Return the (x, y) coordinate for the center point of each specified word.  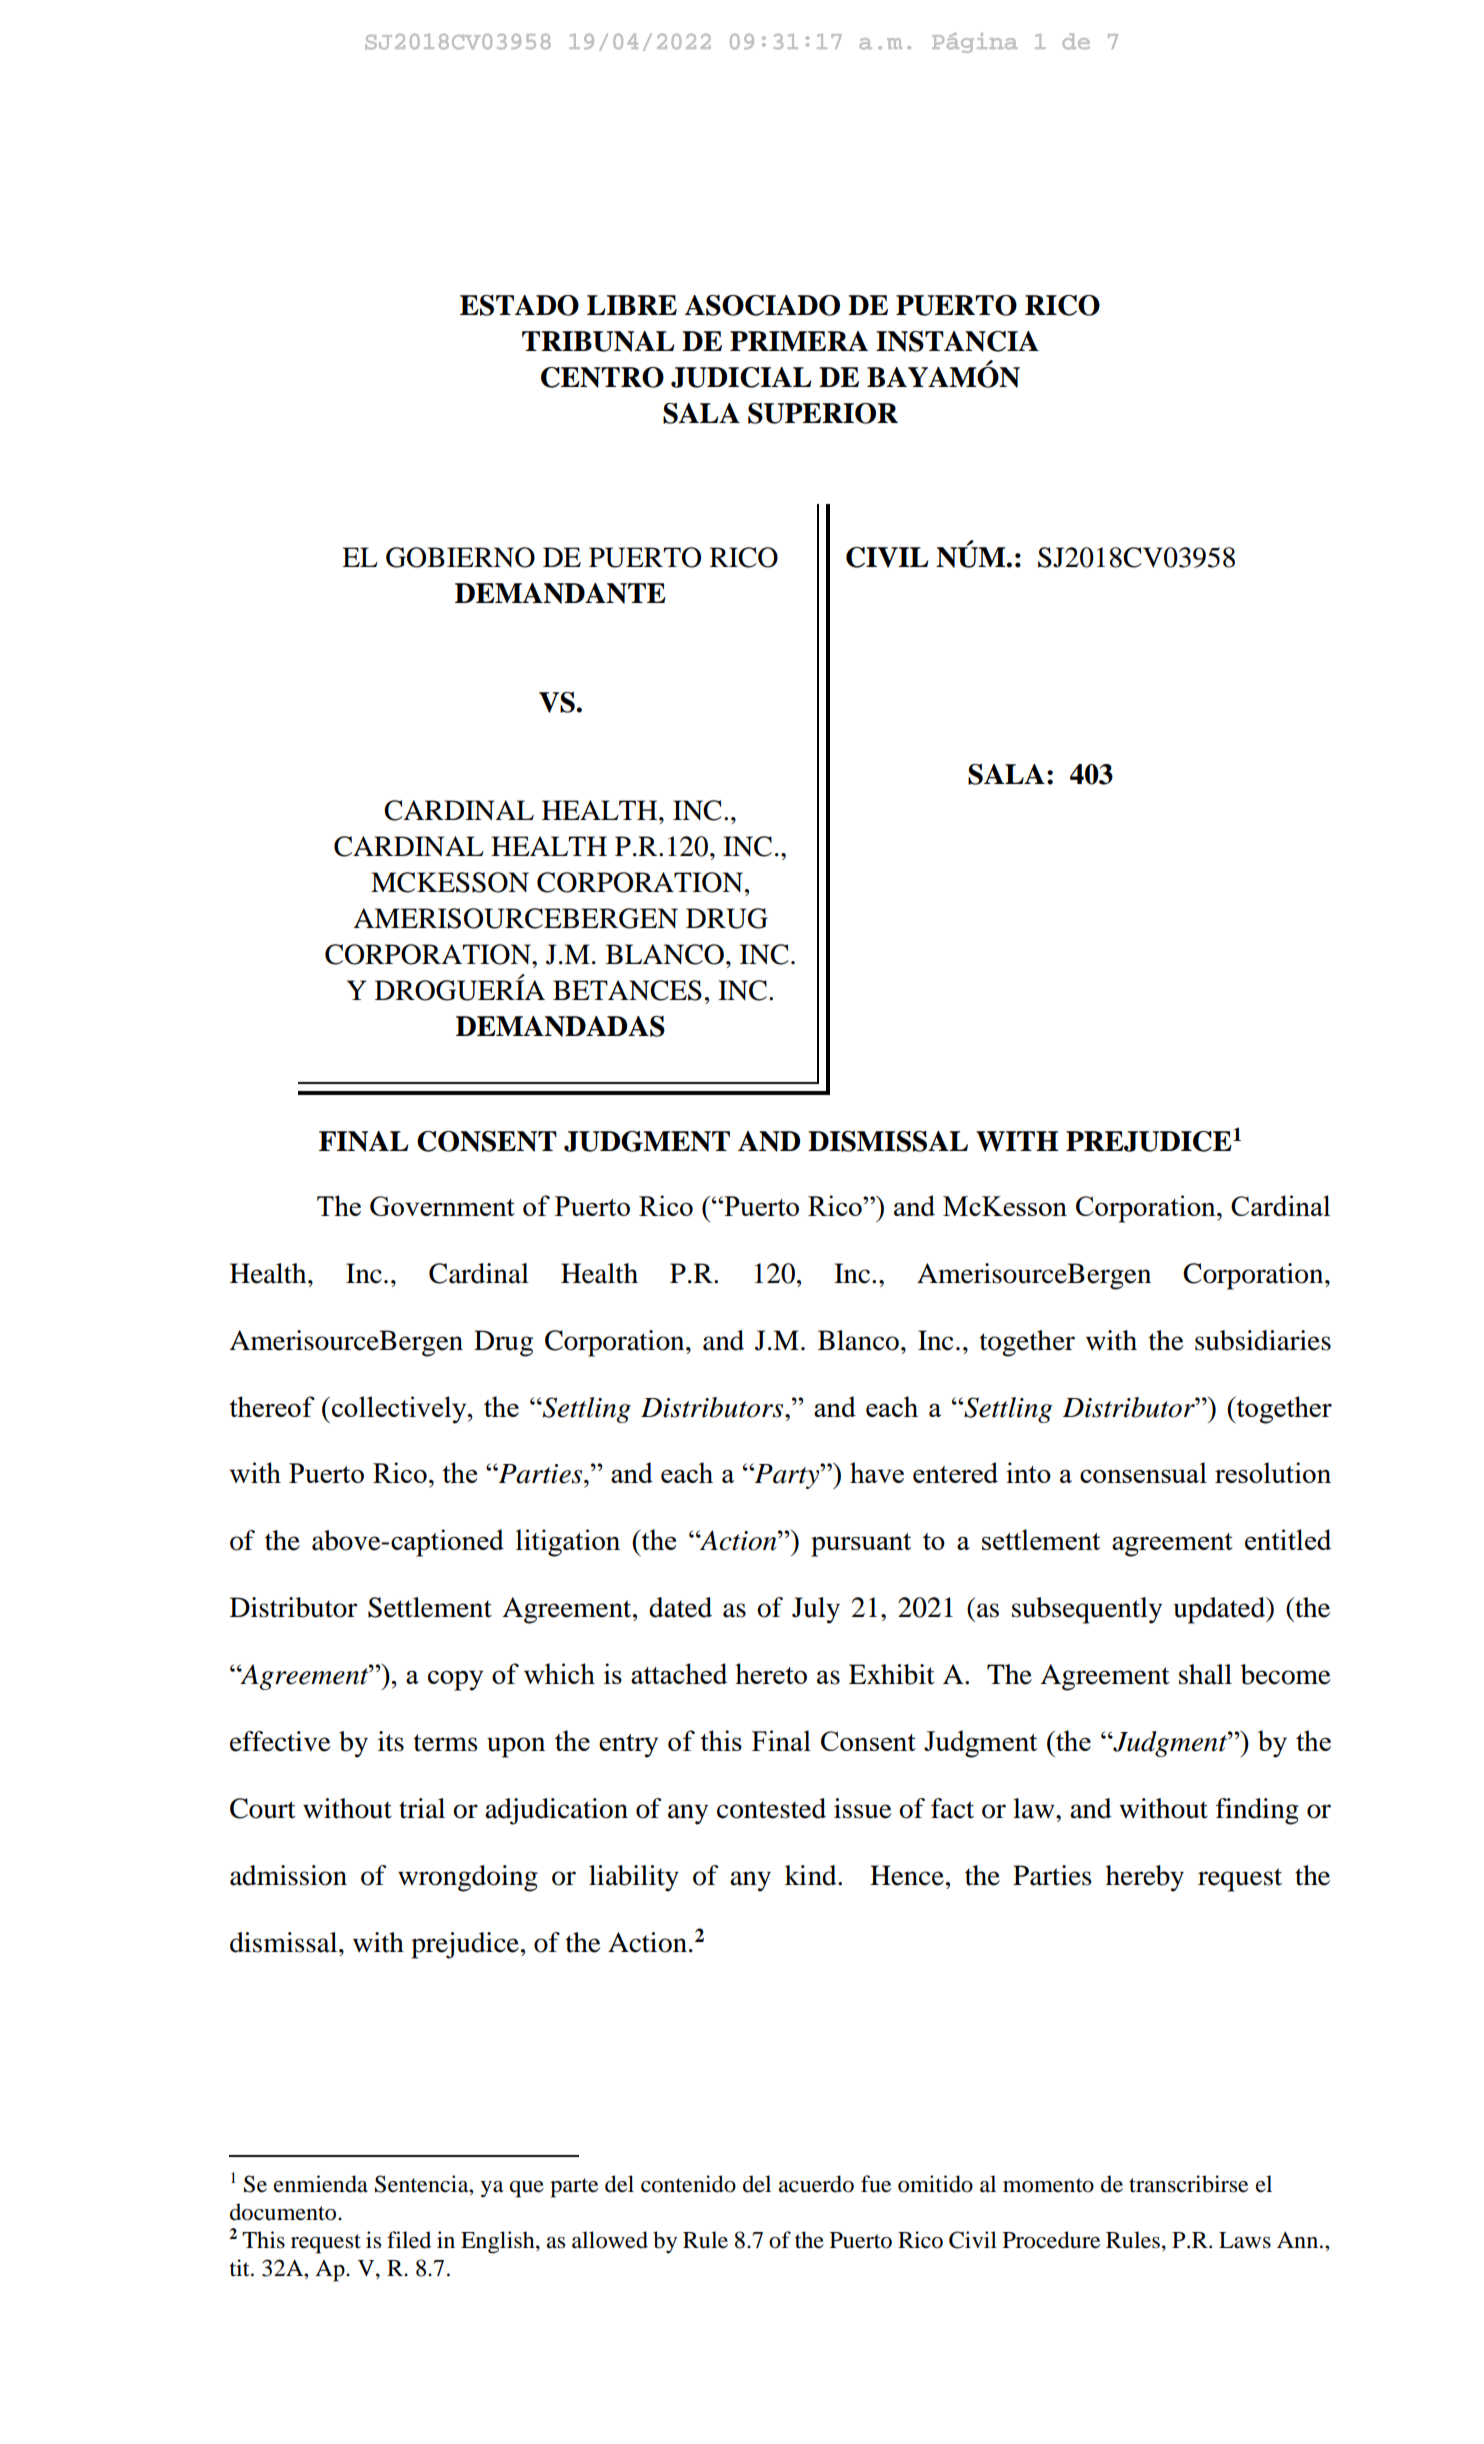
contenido (688, 2184)
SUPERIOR (823, 413)
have (877, 1472)
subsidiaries (1263, 1340)
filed (409, 2240)
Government (442, 1206)
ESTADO (519, 305)
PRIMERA (799, 341)
